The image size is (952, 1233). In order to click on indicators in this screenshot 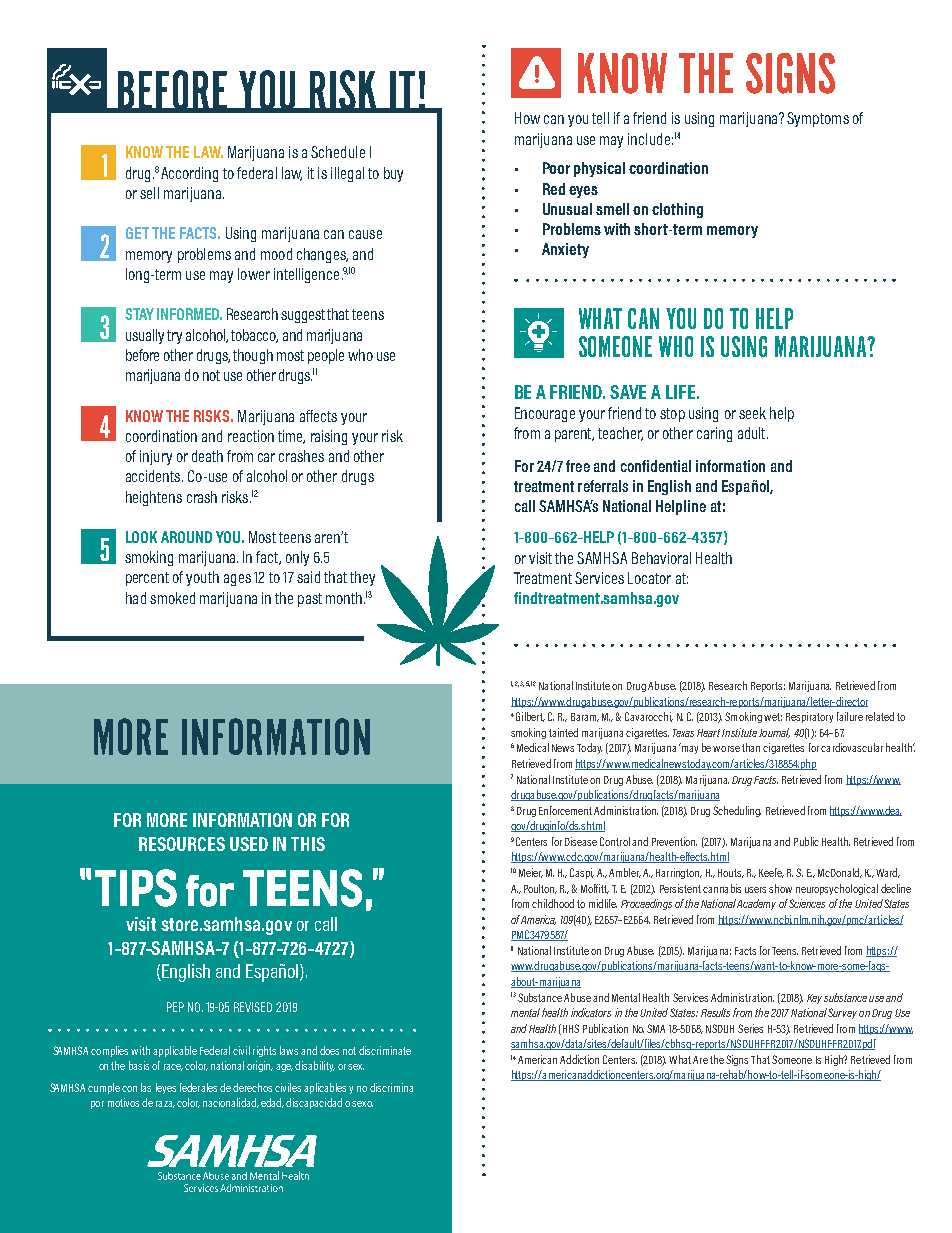, I will do `click(591, 1012)`.
